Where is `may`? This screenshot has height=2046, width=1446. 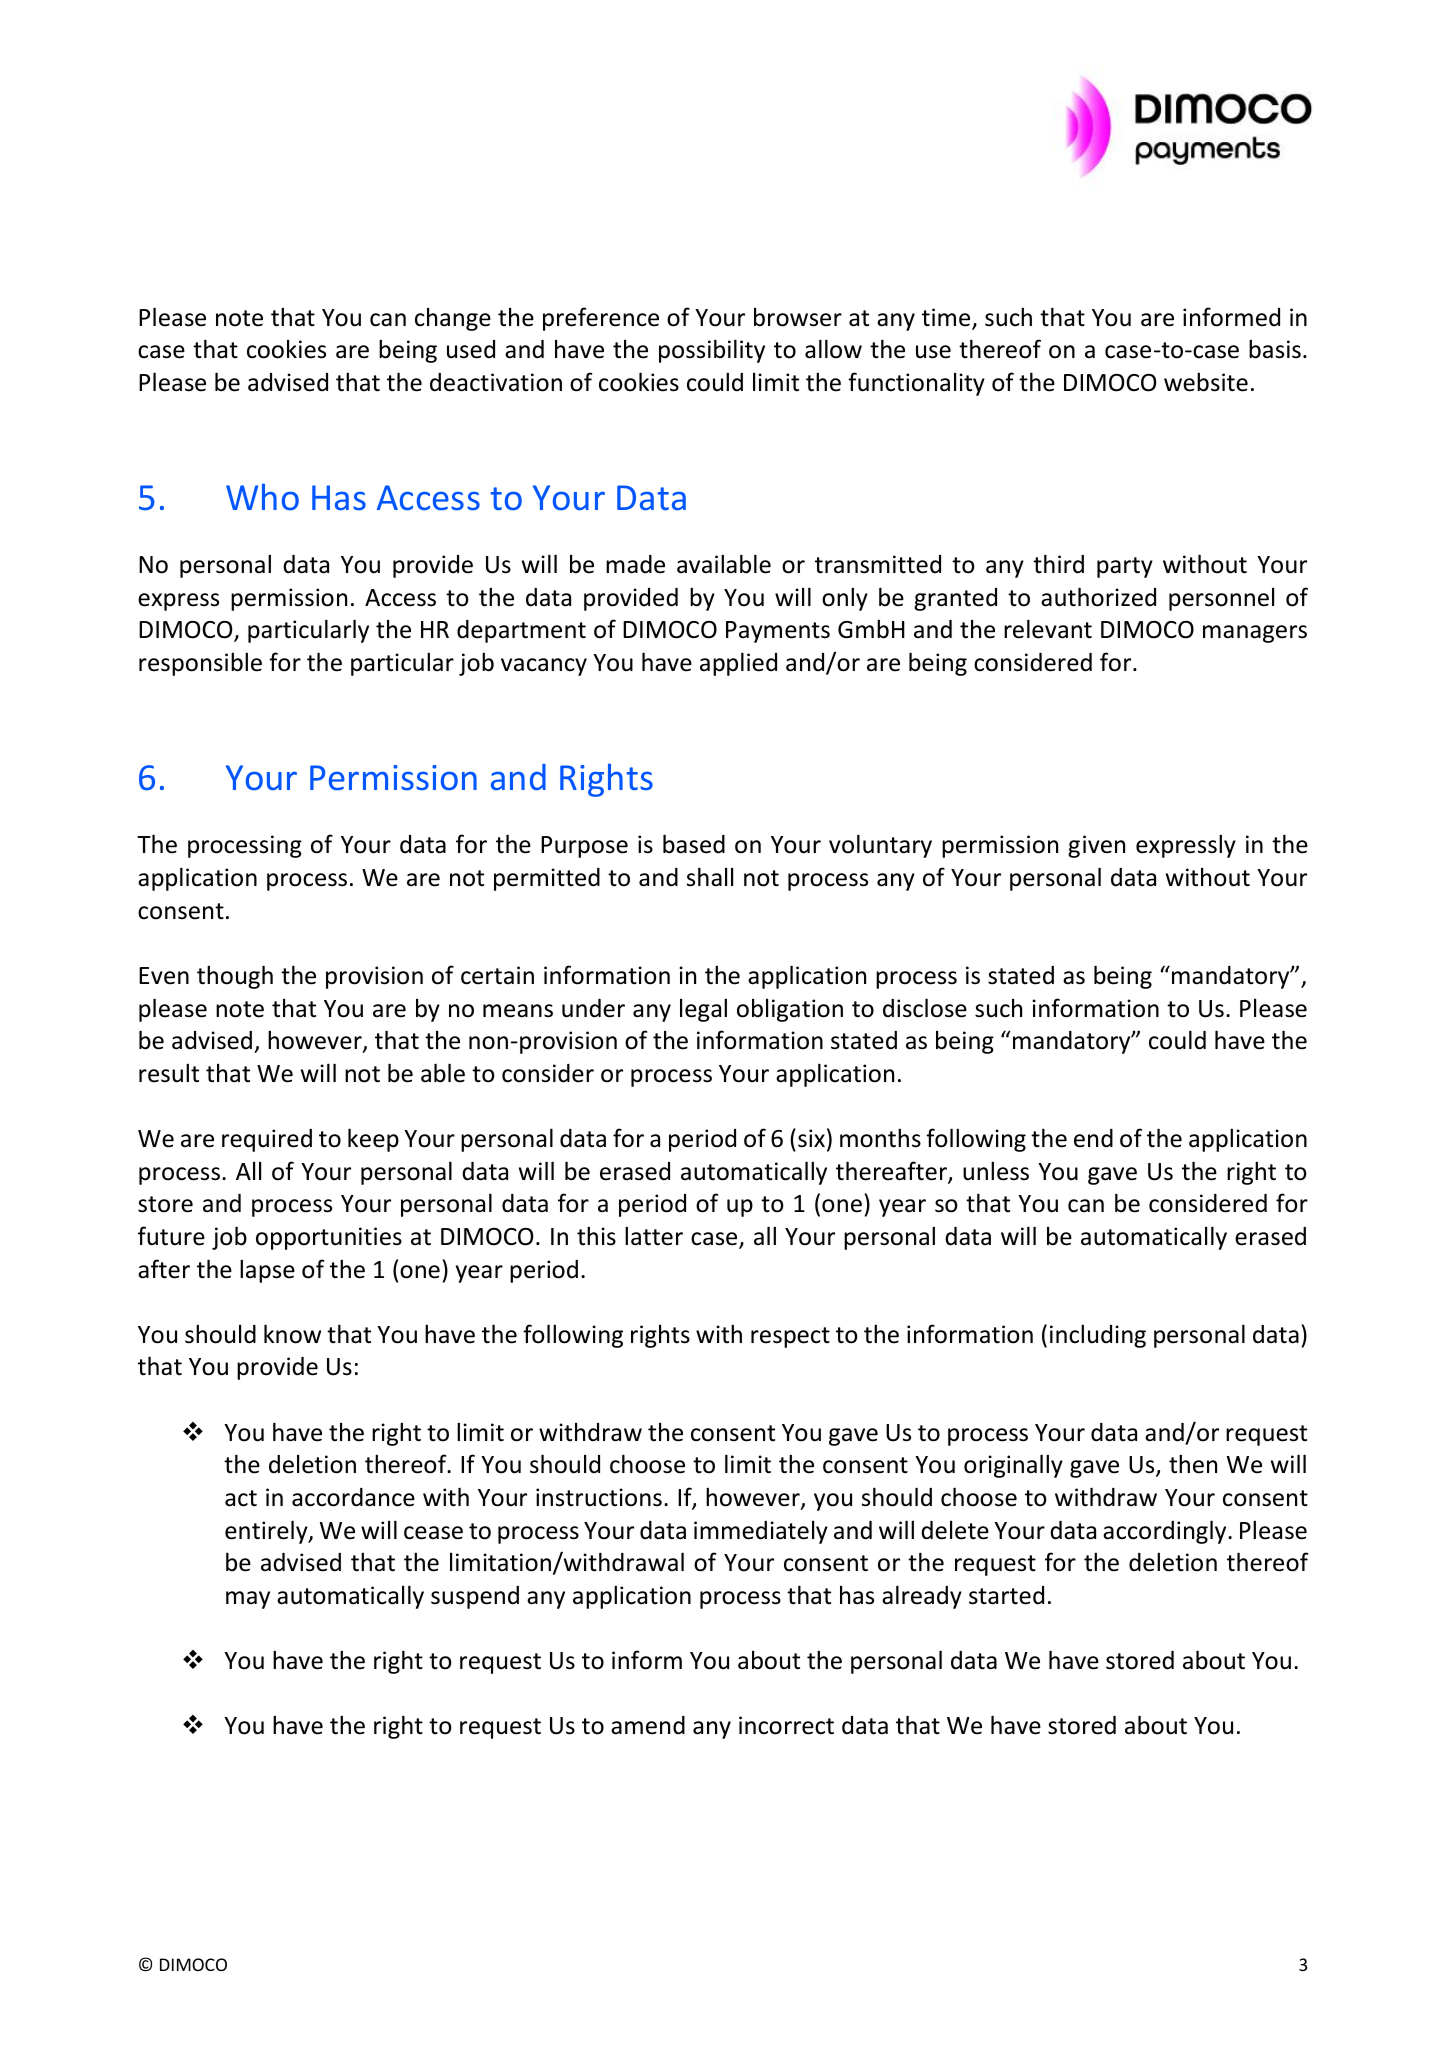
may is located at coordinates (248, 1600).
